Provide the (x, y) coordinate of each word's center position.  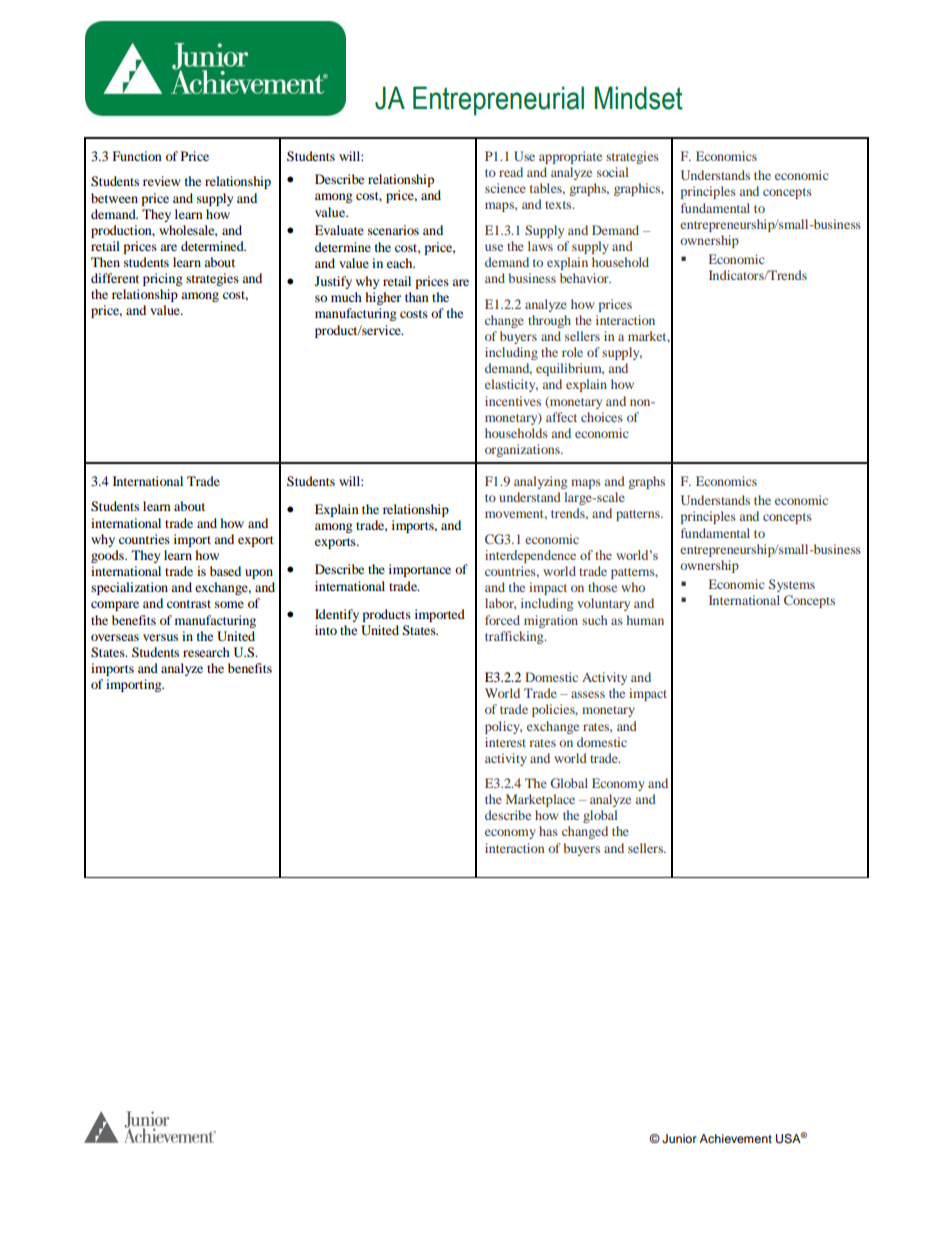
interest (505, 742)
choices (602, 417)
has (548, 831)
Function (137, 156)
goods (108, 556)
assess (588, 694)
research (206, 652)
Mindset (639, 98)
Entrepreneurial (498, 101)
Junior (679, 1139)
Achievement (736, 1138)
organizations (523, 450)
